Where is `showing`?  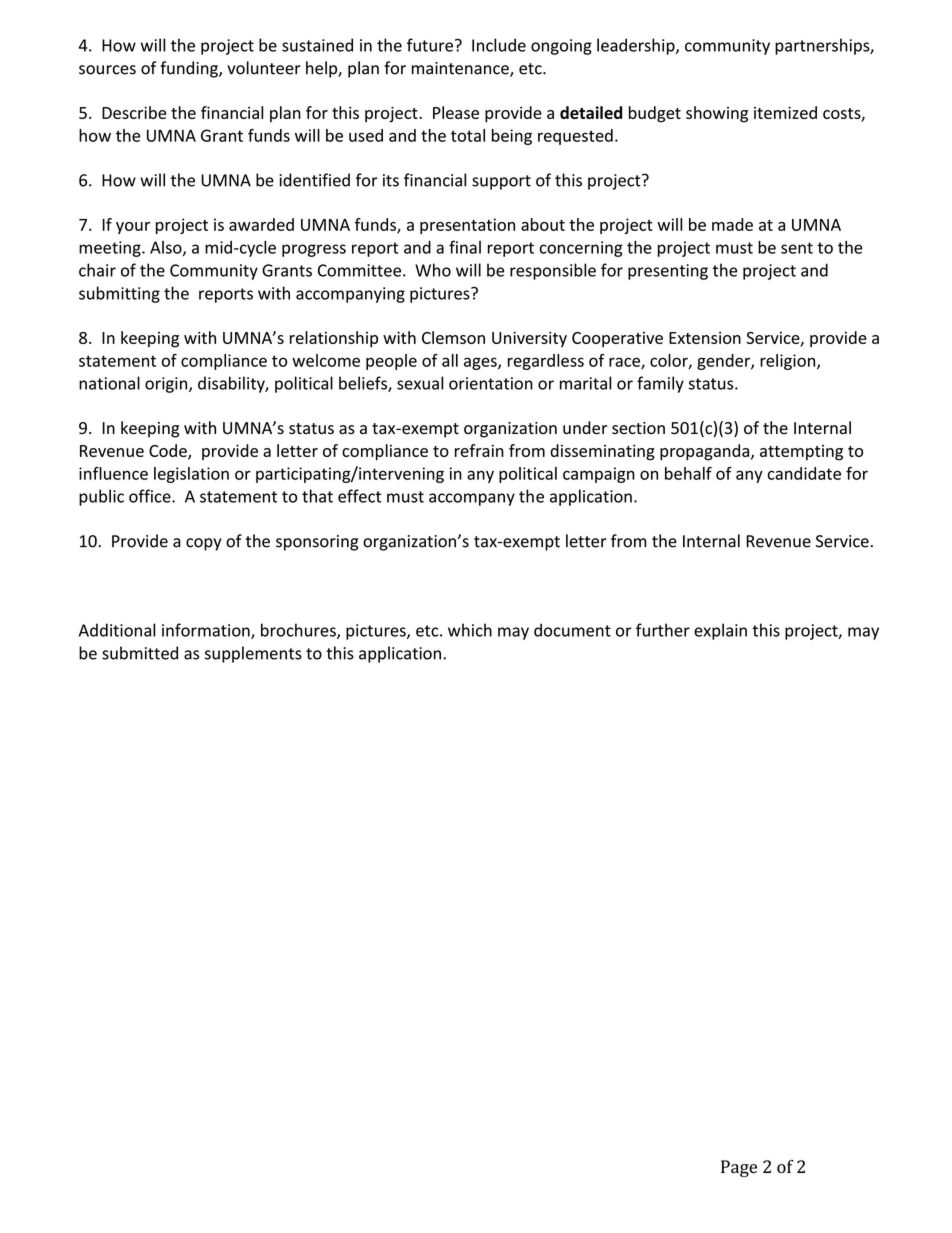 showing is located at coordinates (717, 114).
